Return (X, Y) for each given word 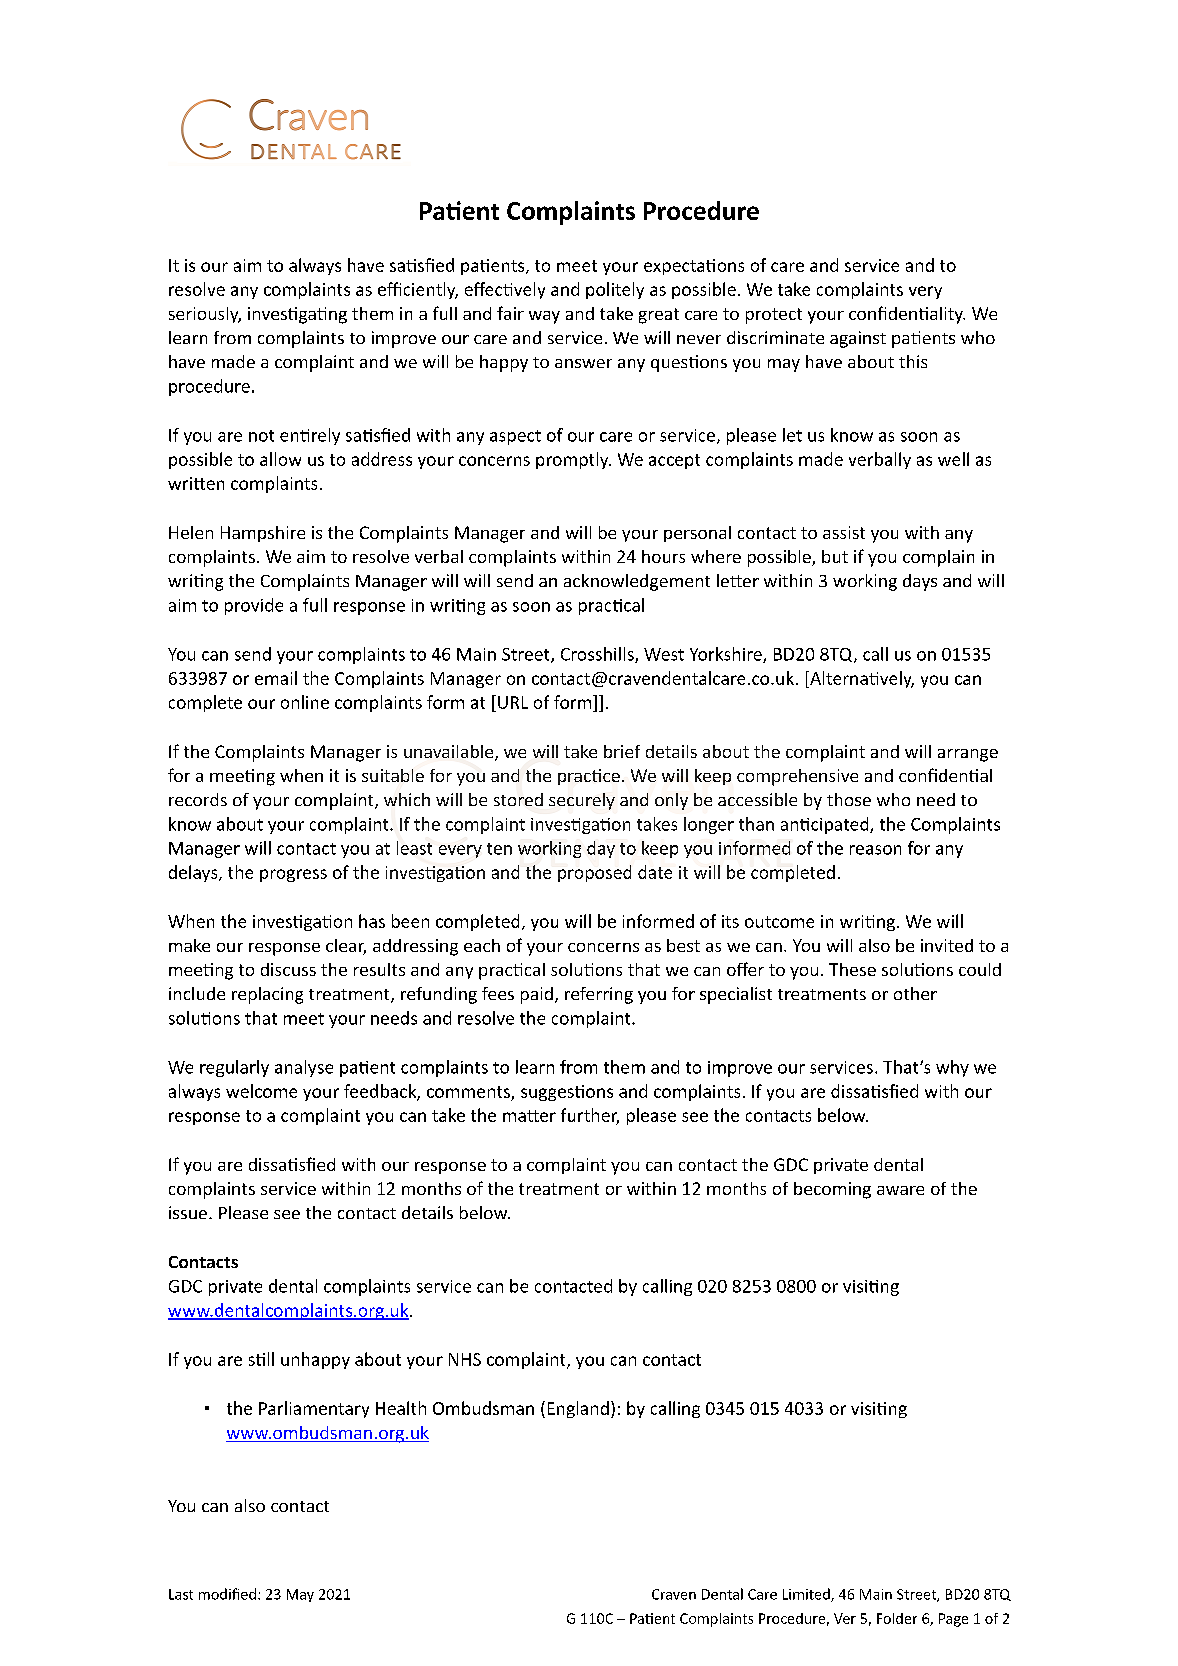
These (852, 969)
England (578, 1409)
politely (615, 290)
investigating (297, 315)
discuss (288, 969)
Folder (897, 1618)
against (858, 339)
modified (227, 1594)
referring (599, 995)
